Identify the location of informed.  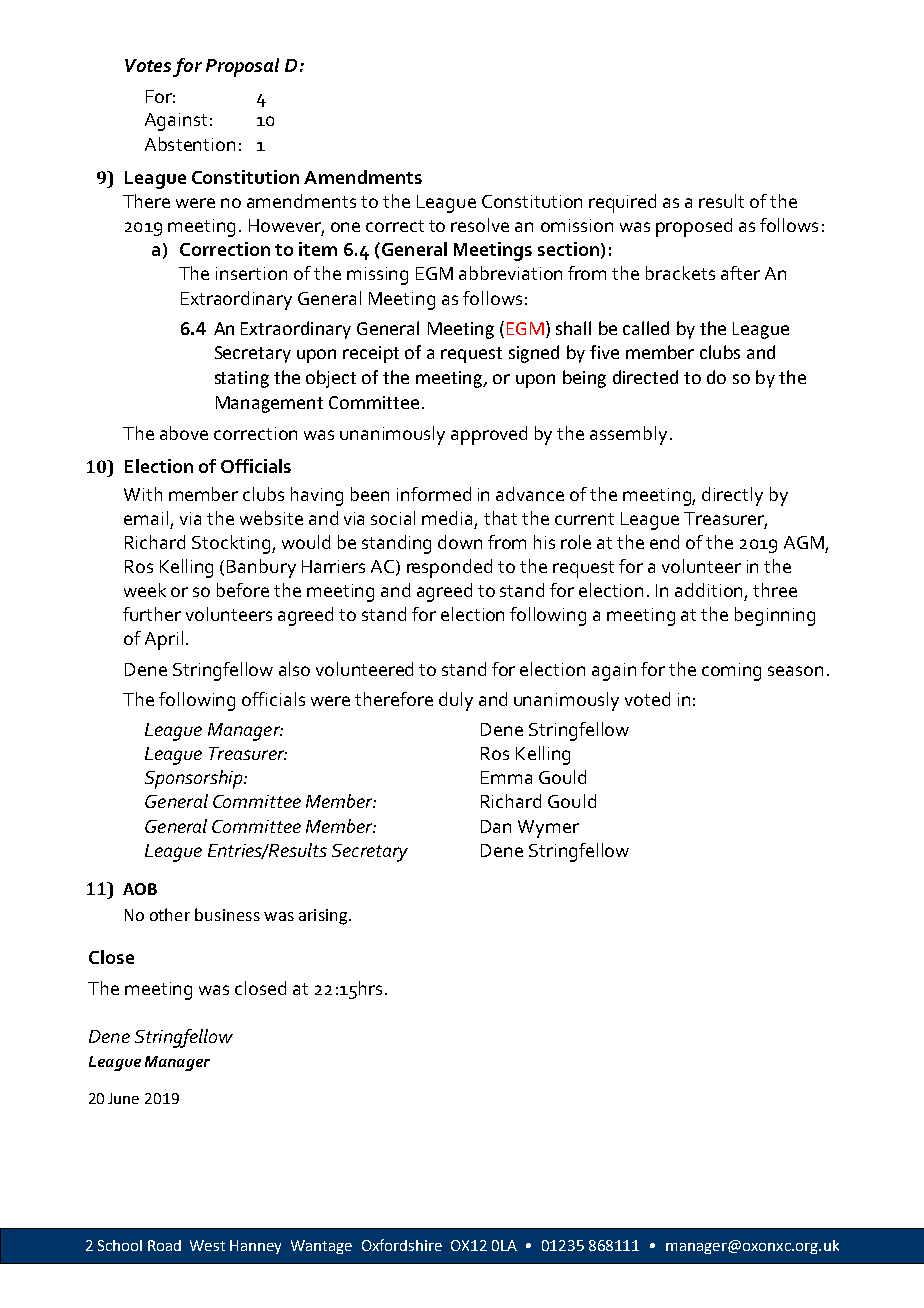
(434, 494).
